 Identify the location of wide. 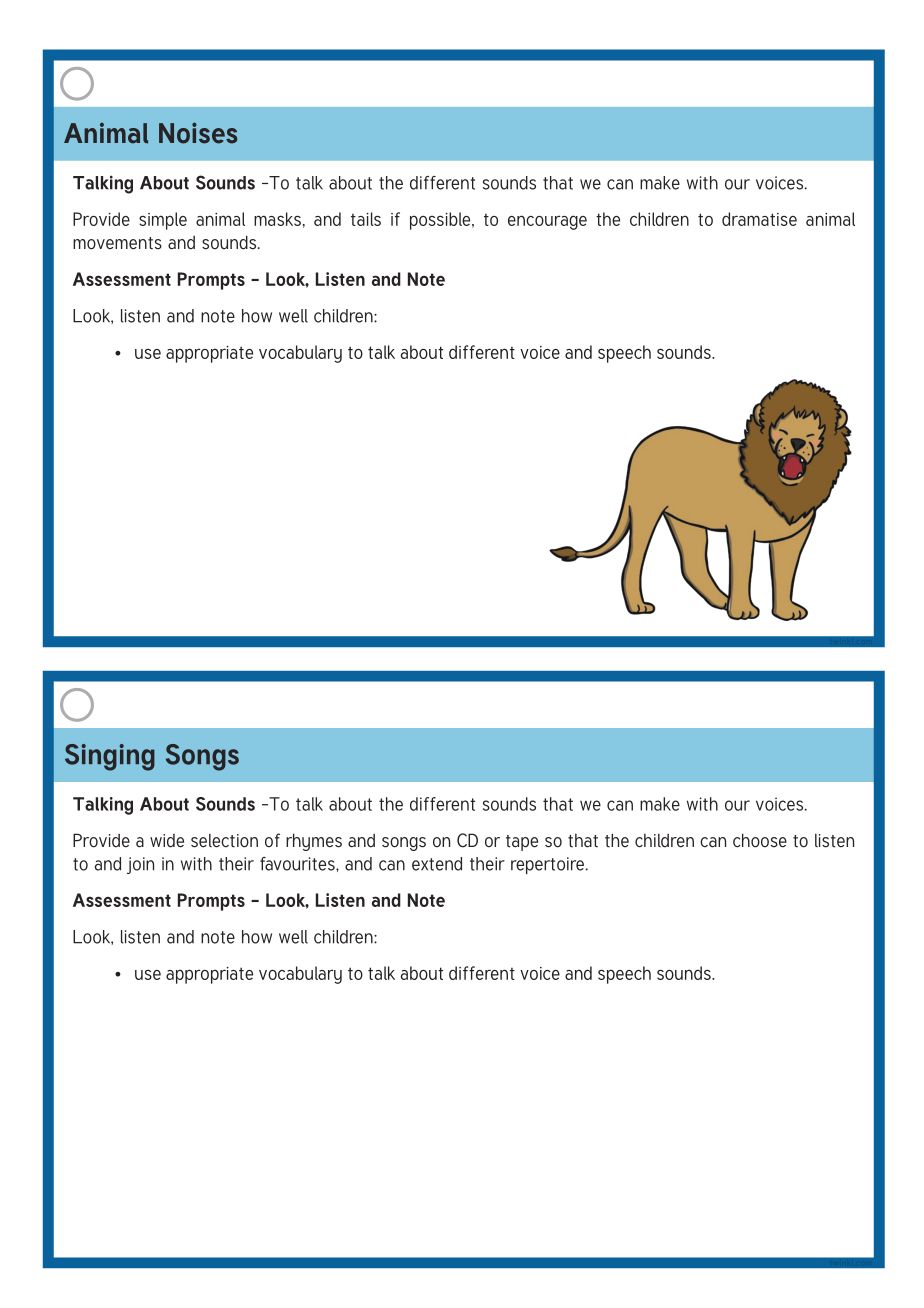
(167, 841).
